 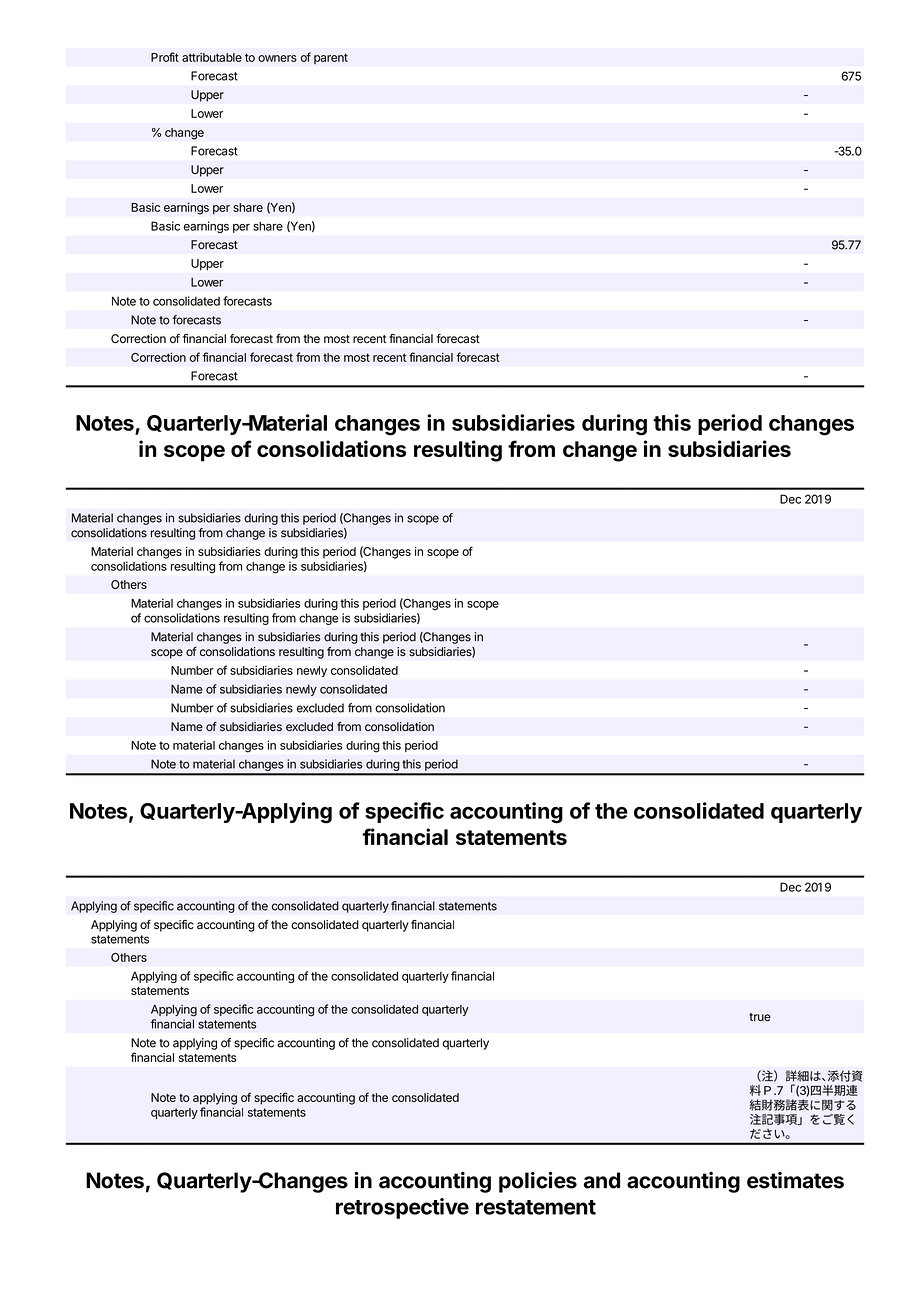 I want to click on retrospective, so click(x=402, y=1208).
